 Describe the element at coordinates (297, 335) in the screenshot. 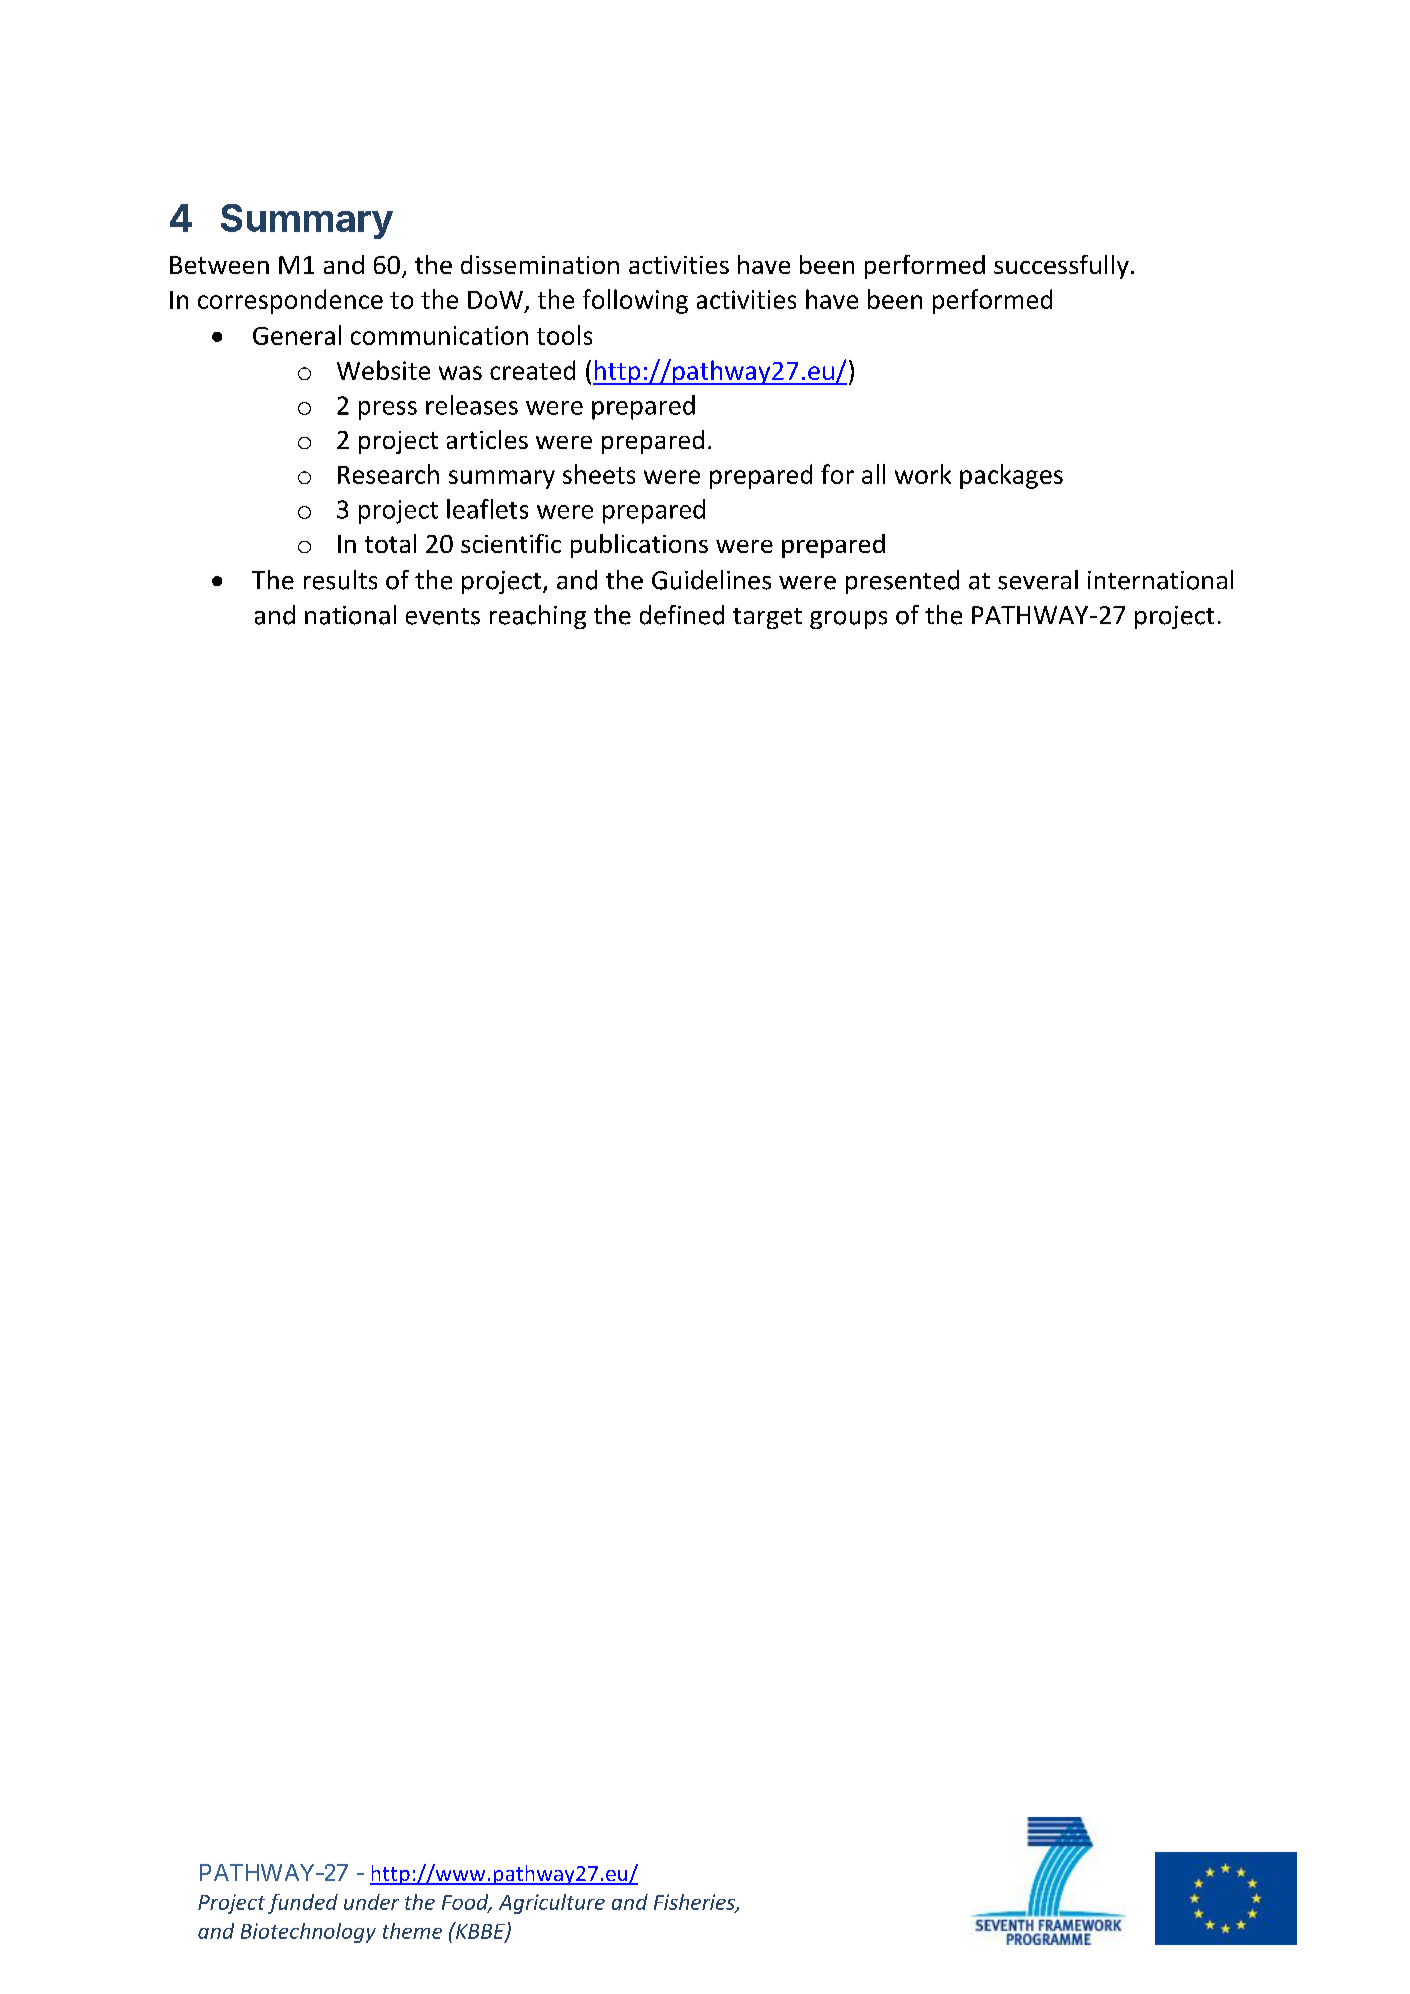

I see `General` at that location.
